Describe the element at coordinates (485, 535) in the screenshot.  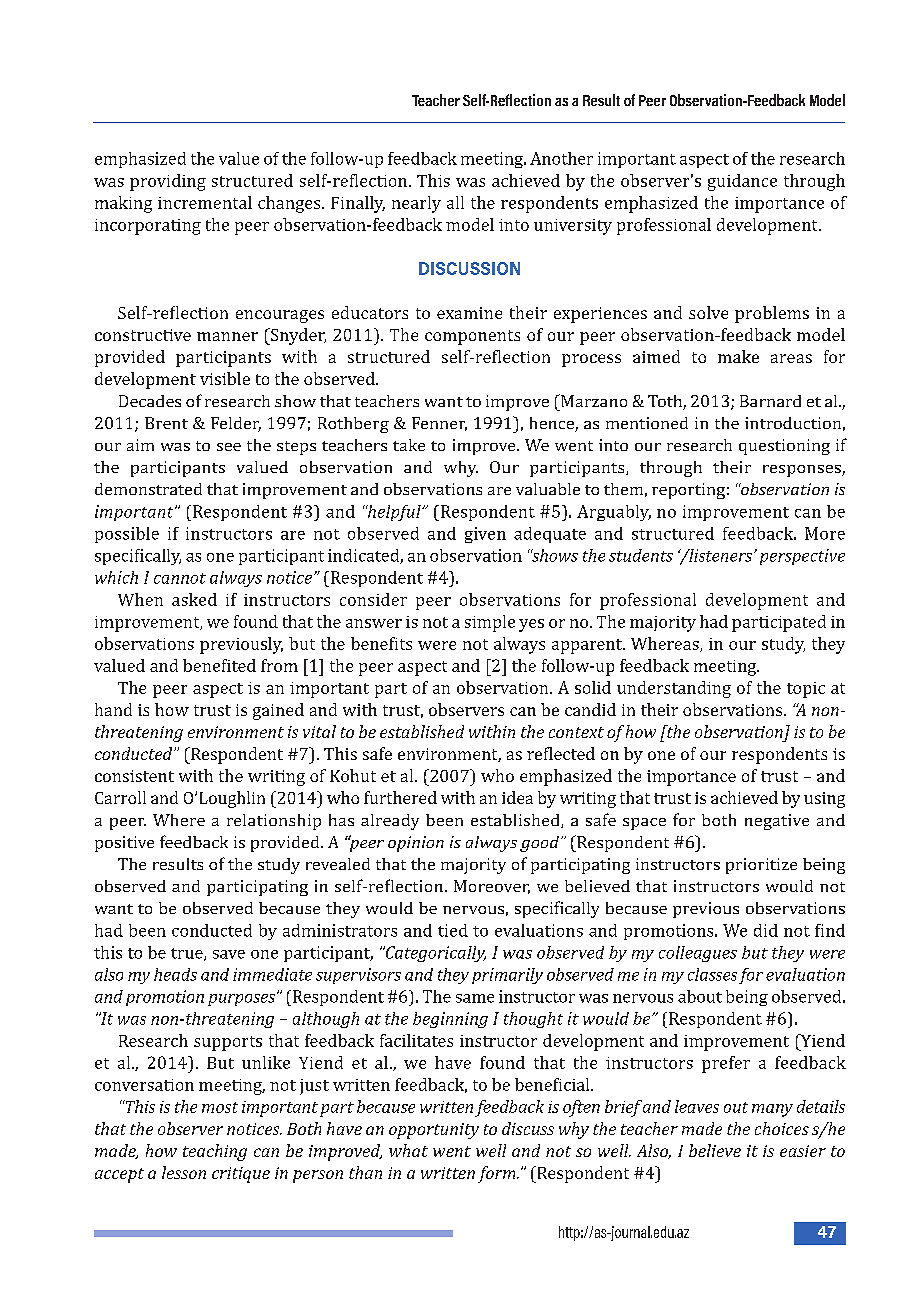
I see `given` at that location.
